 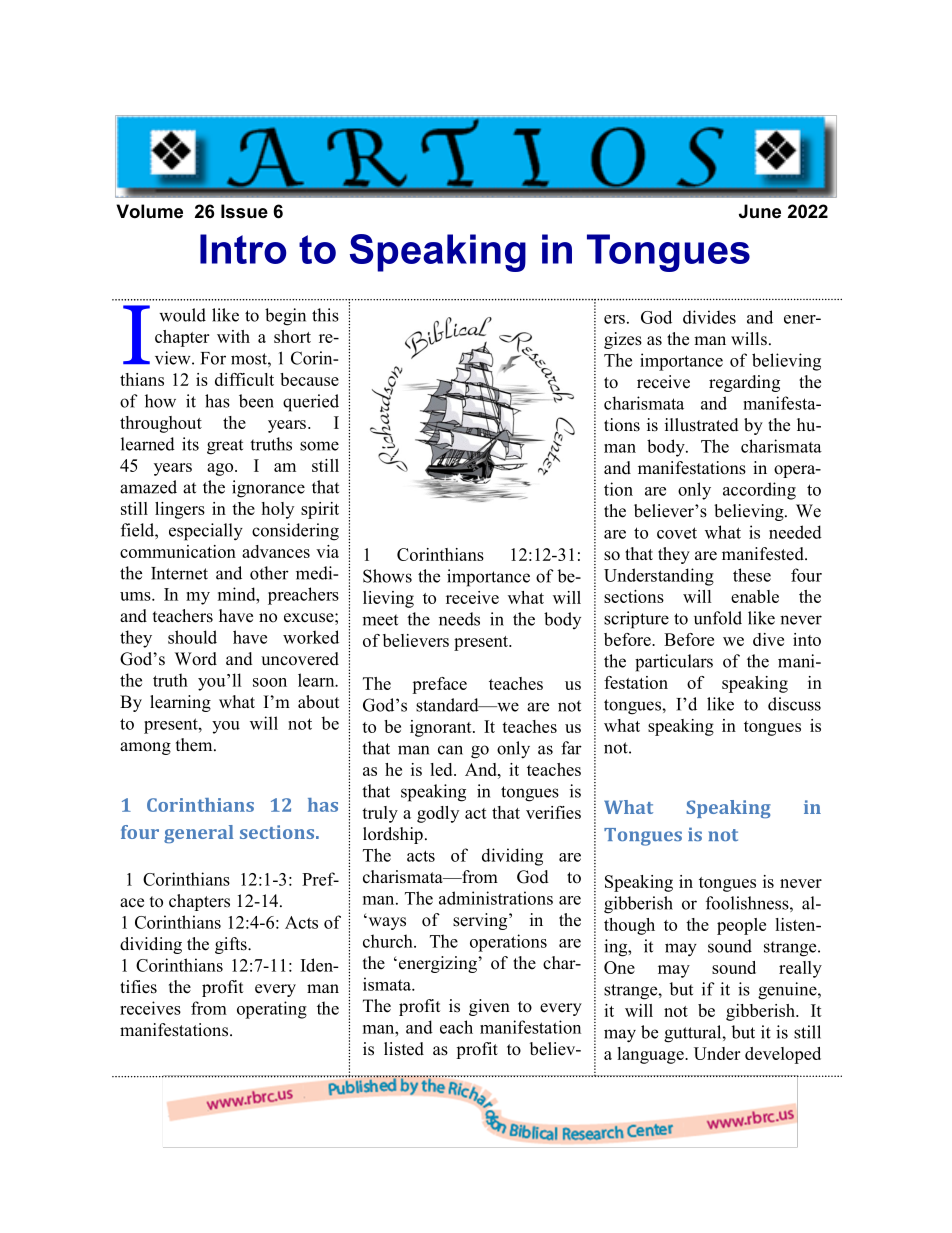 I want to click on unfold, so click(x=718, y=618).
